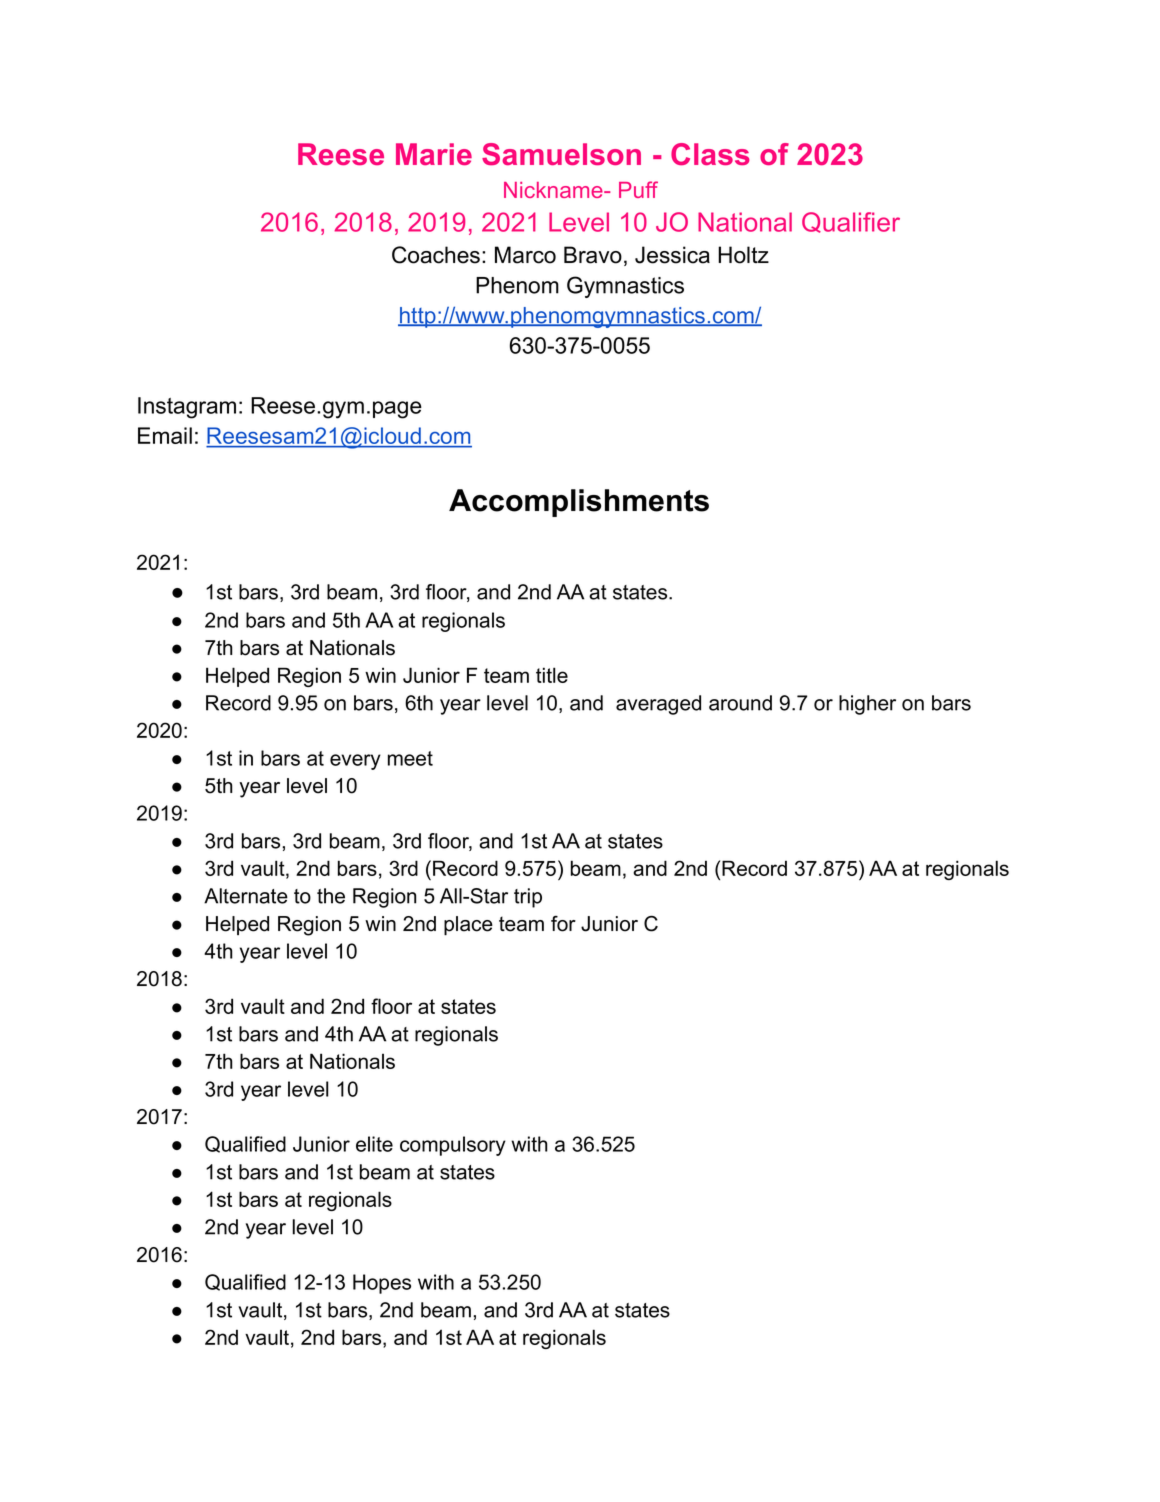  Describe the element at coordinates (867, 705) in the screenshot. I see `higher` at that location.
